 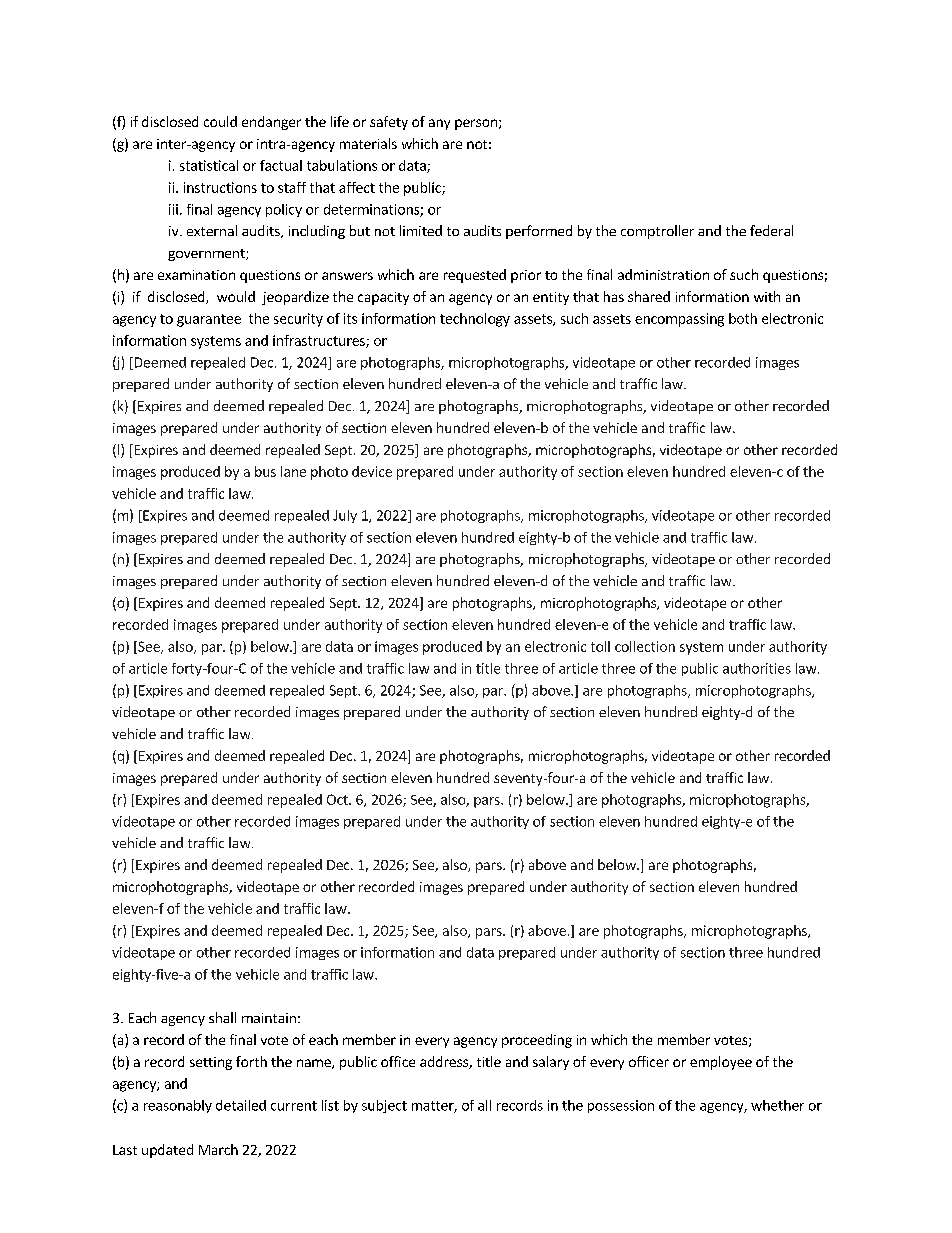 I want to click on technology, so click(x=475, y=320).
